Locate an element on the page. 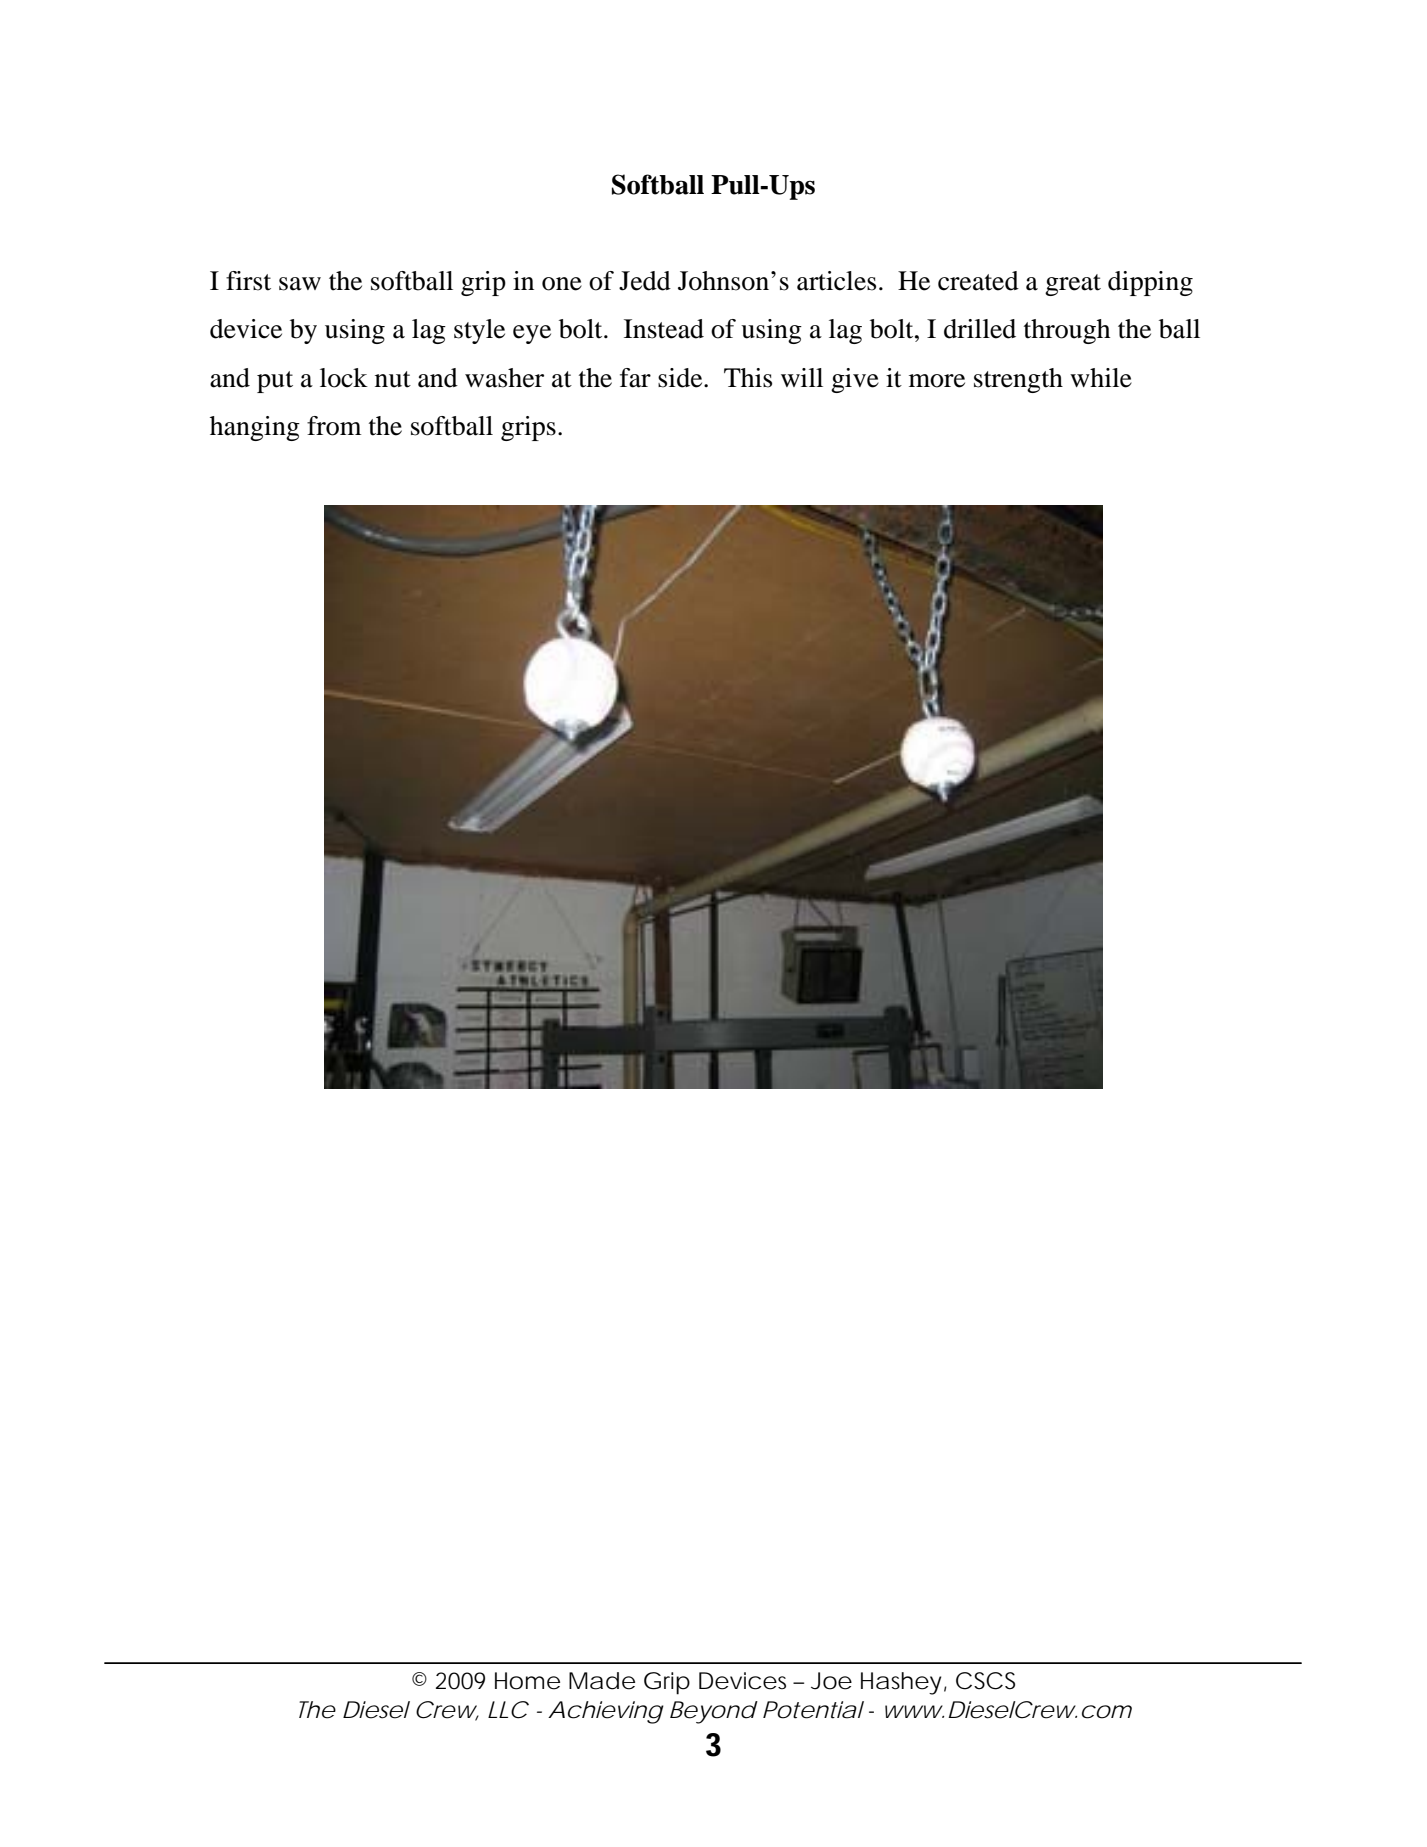 Image resolution: width=1427 pixels, height=1847 pixels. strength is located at coordinates (1018, 380).
